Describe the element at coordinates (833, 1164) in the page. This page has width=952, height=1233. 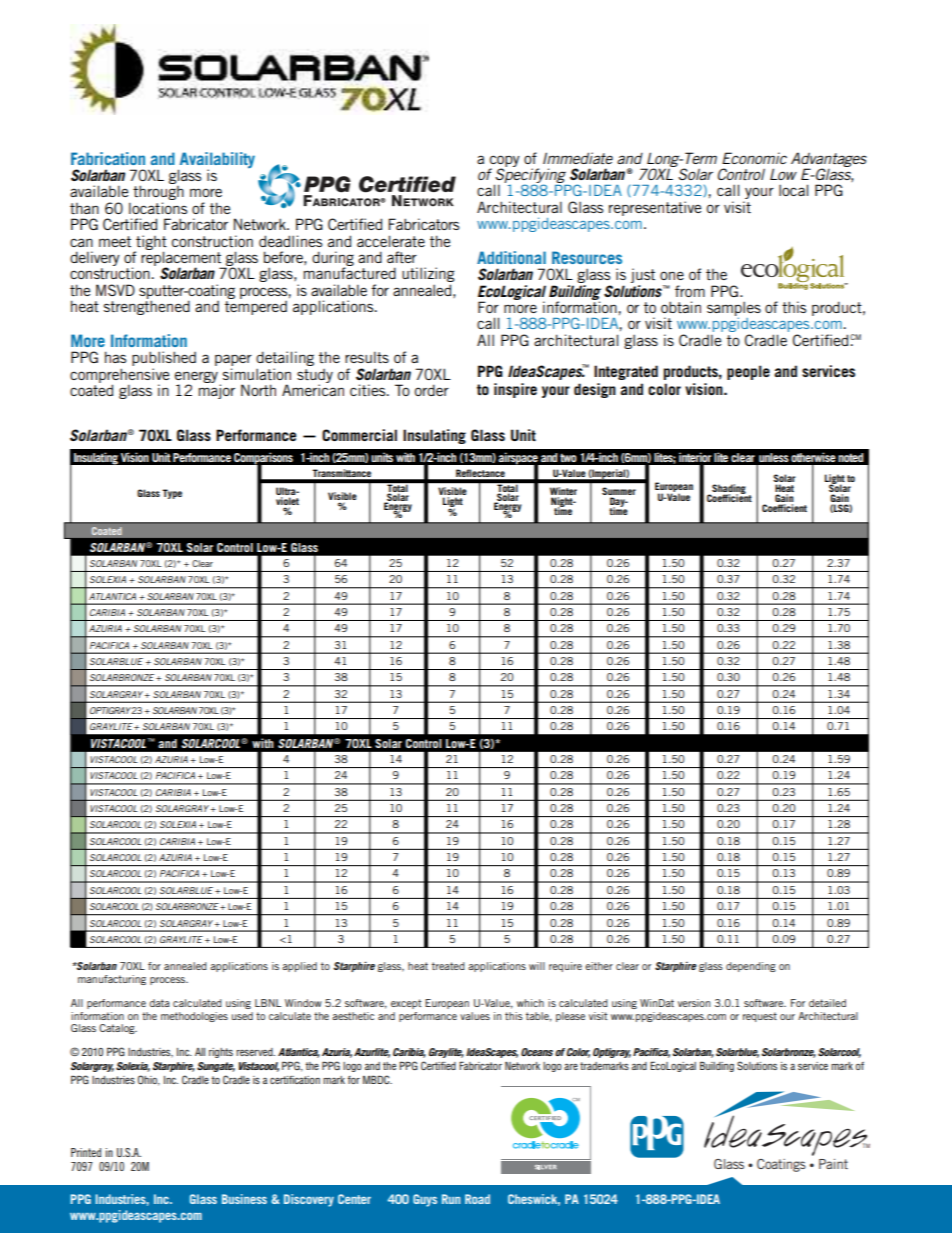
I see `Paint` at that location.
